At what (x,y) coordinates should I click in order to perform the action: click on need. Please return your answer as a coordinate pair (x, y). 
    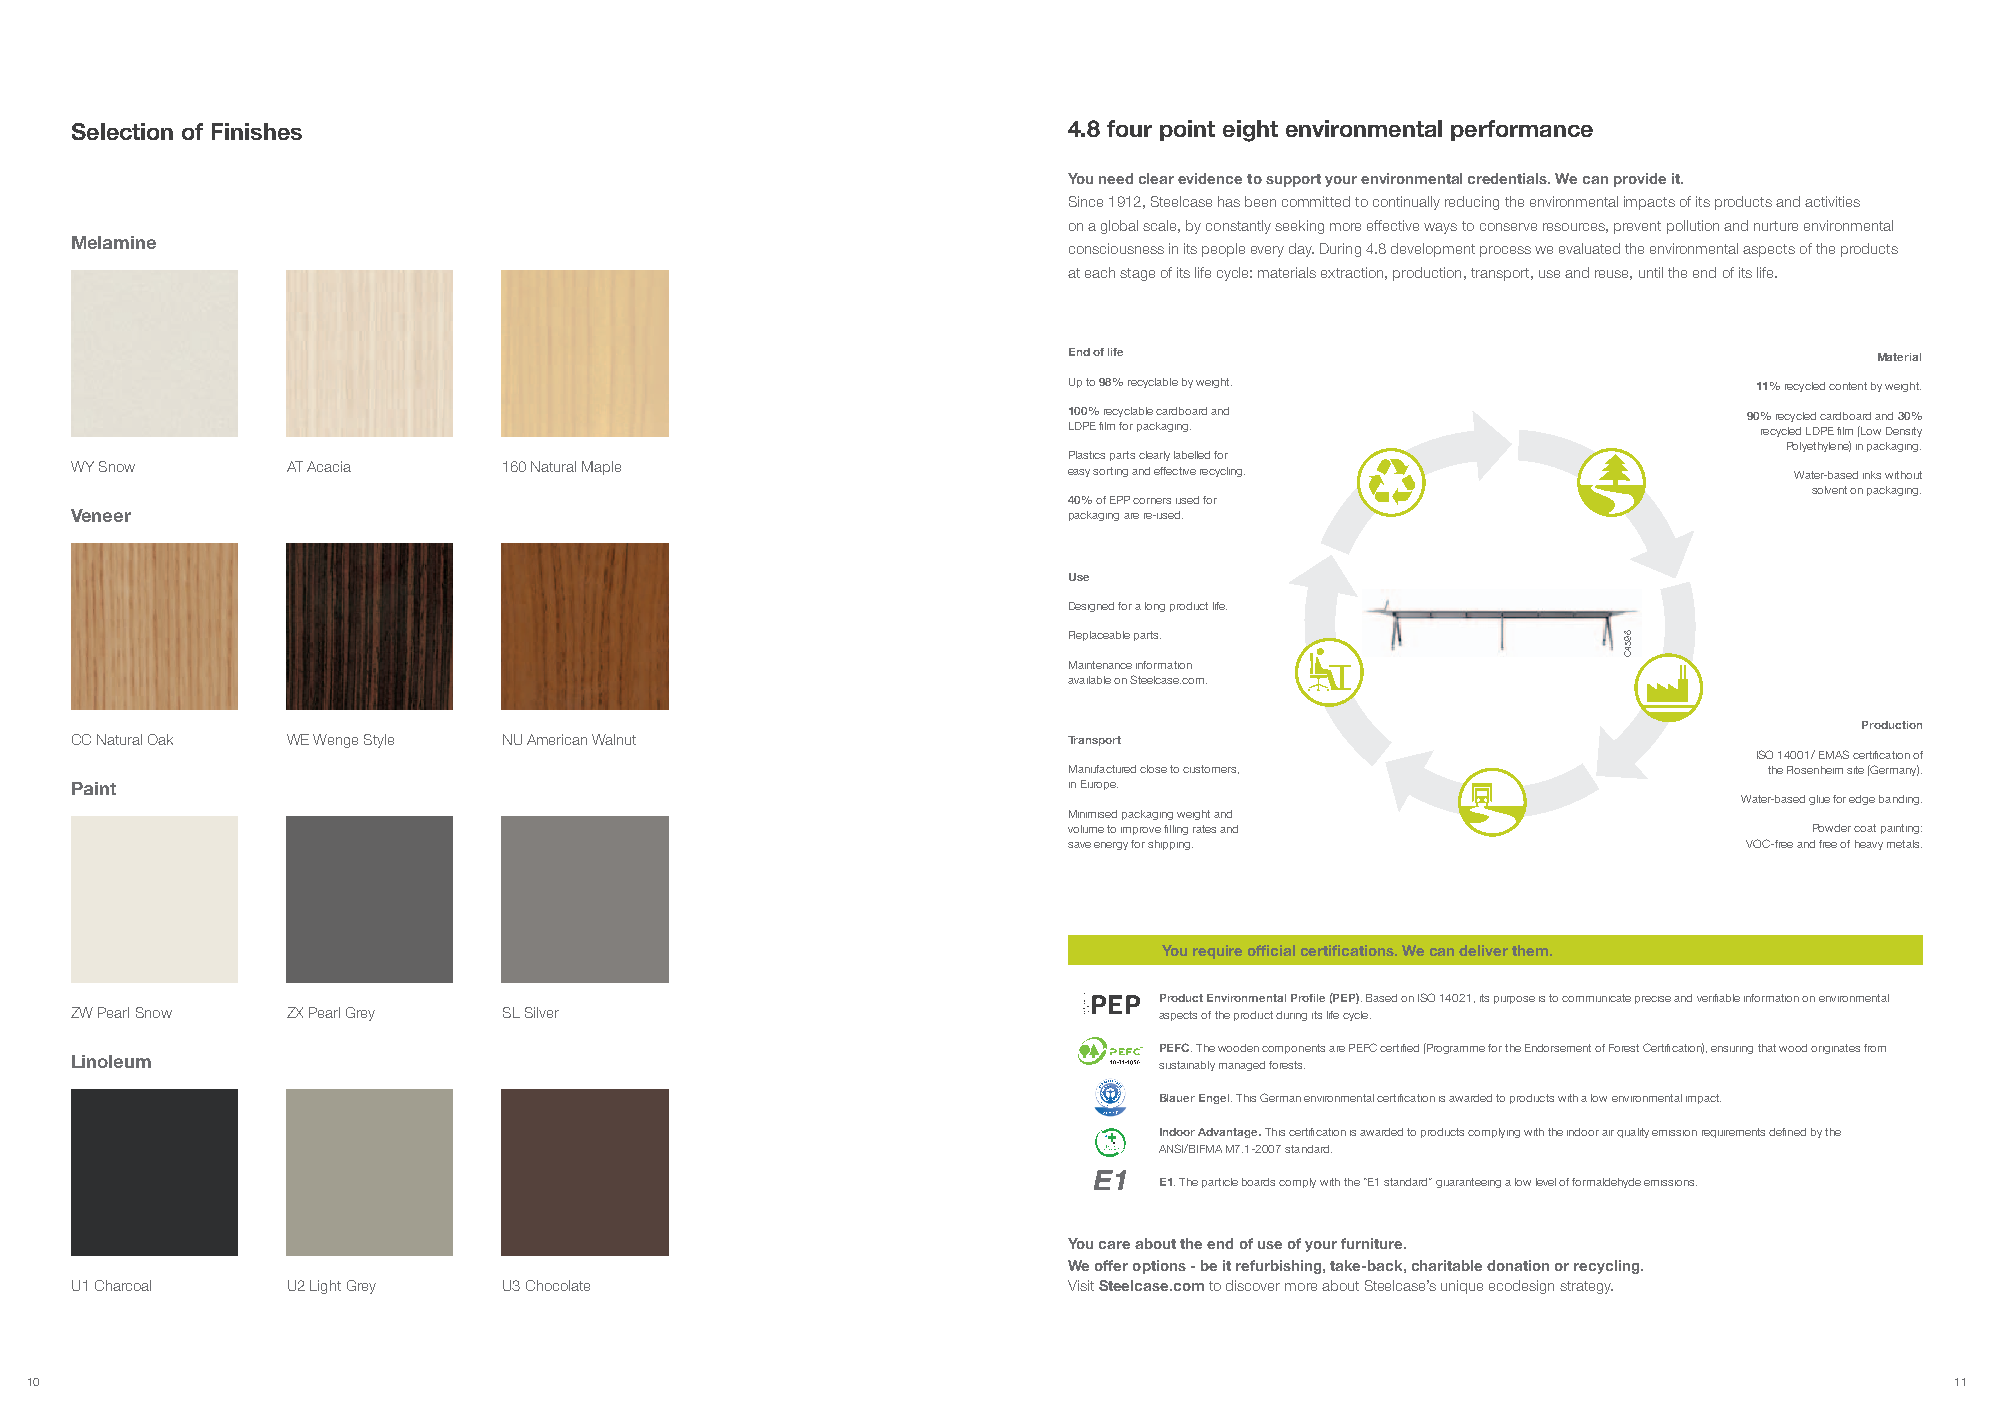
    Looking at the image, I should click on (1116, 178).
